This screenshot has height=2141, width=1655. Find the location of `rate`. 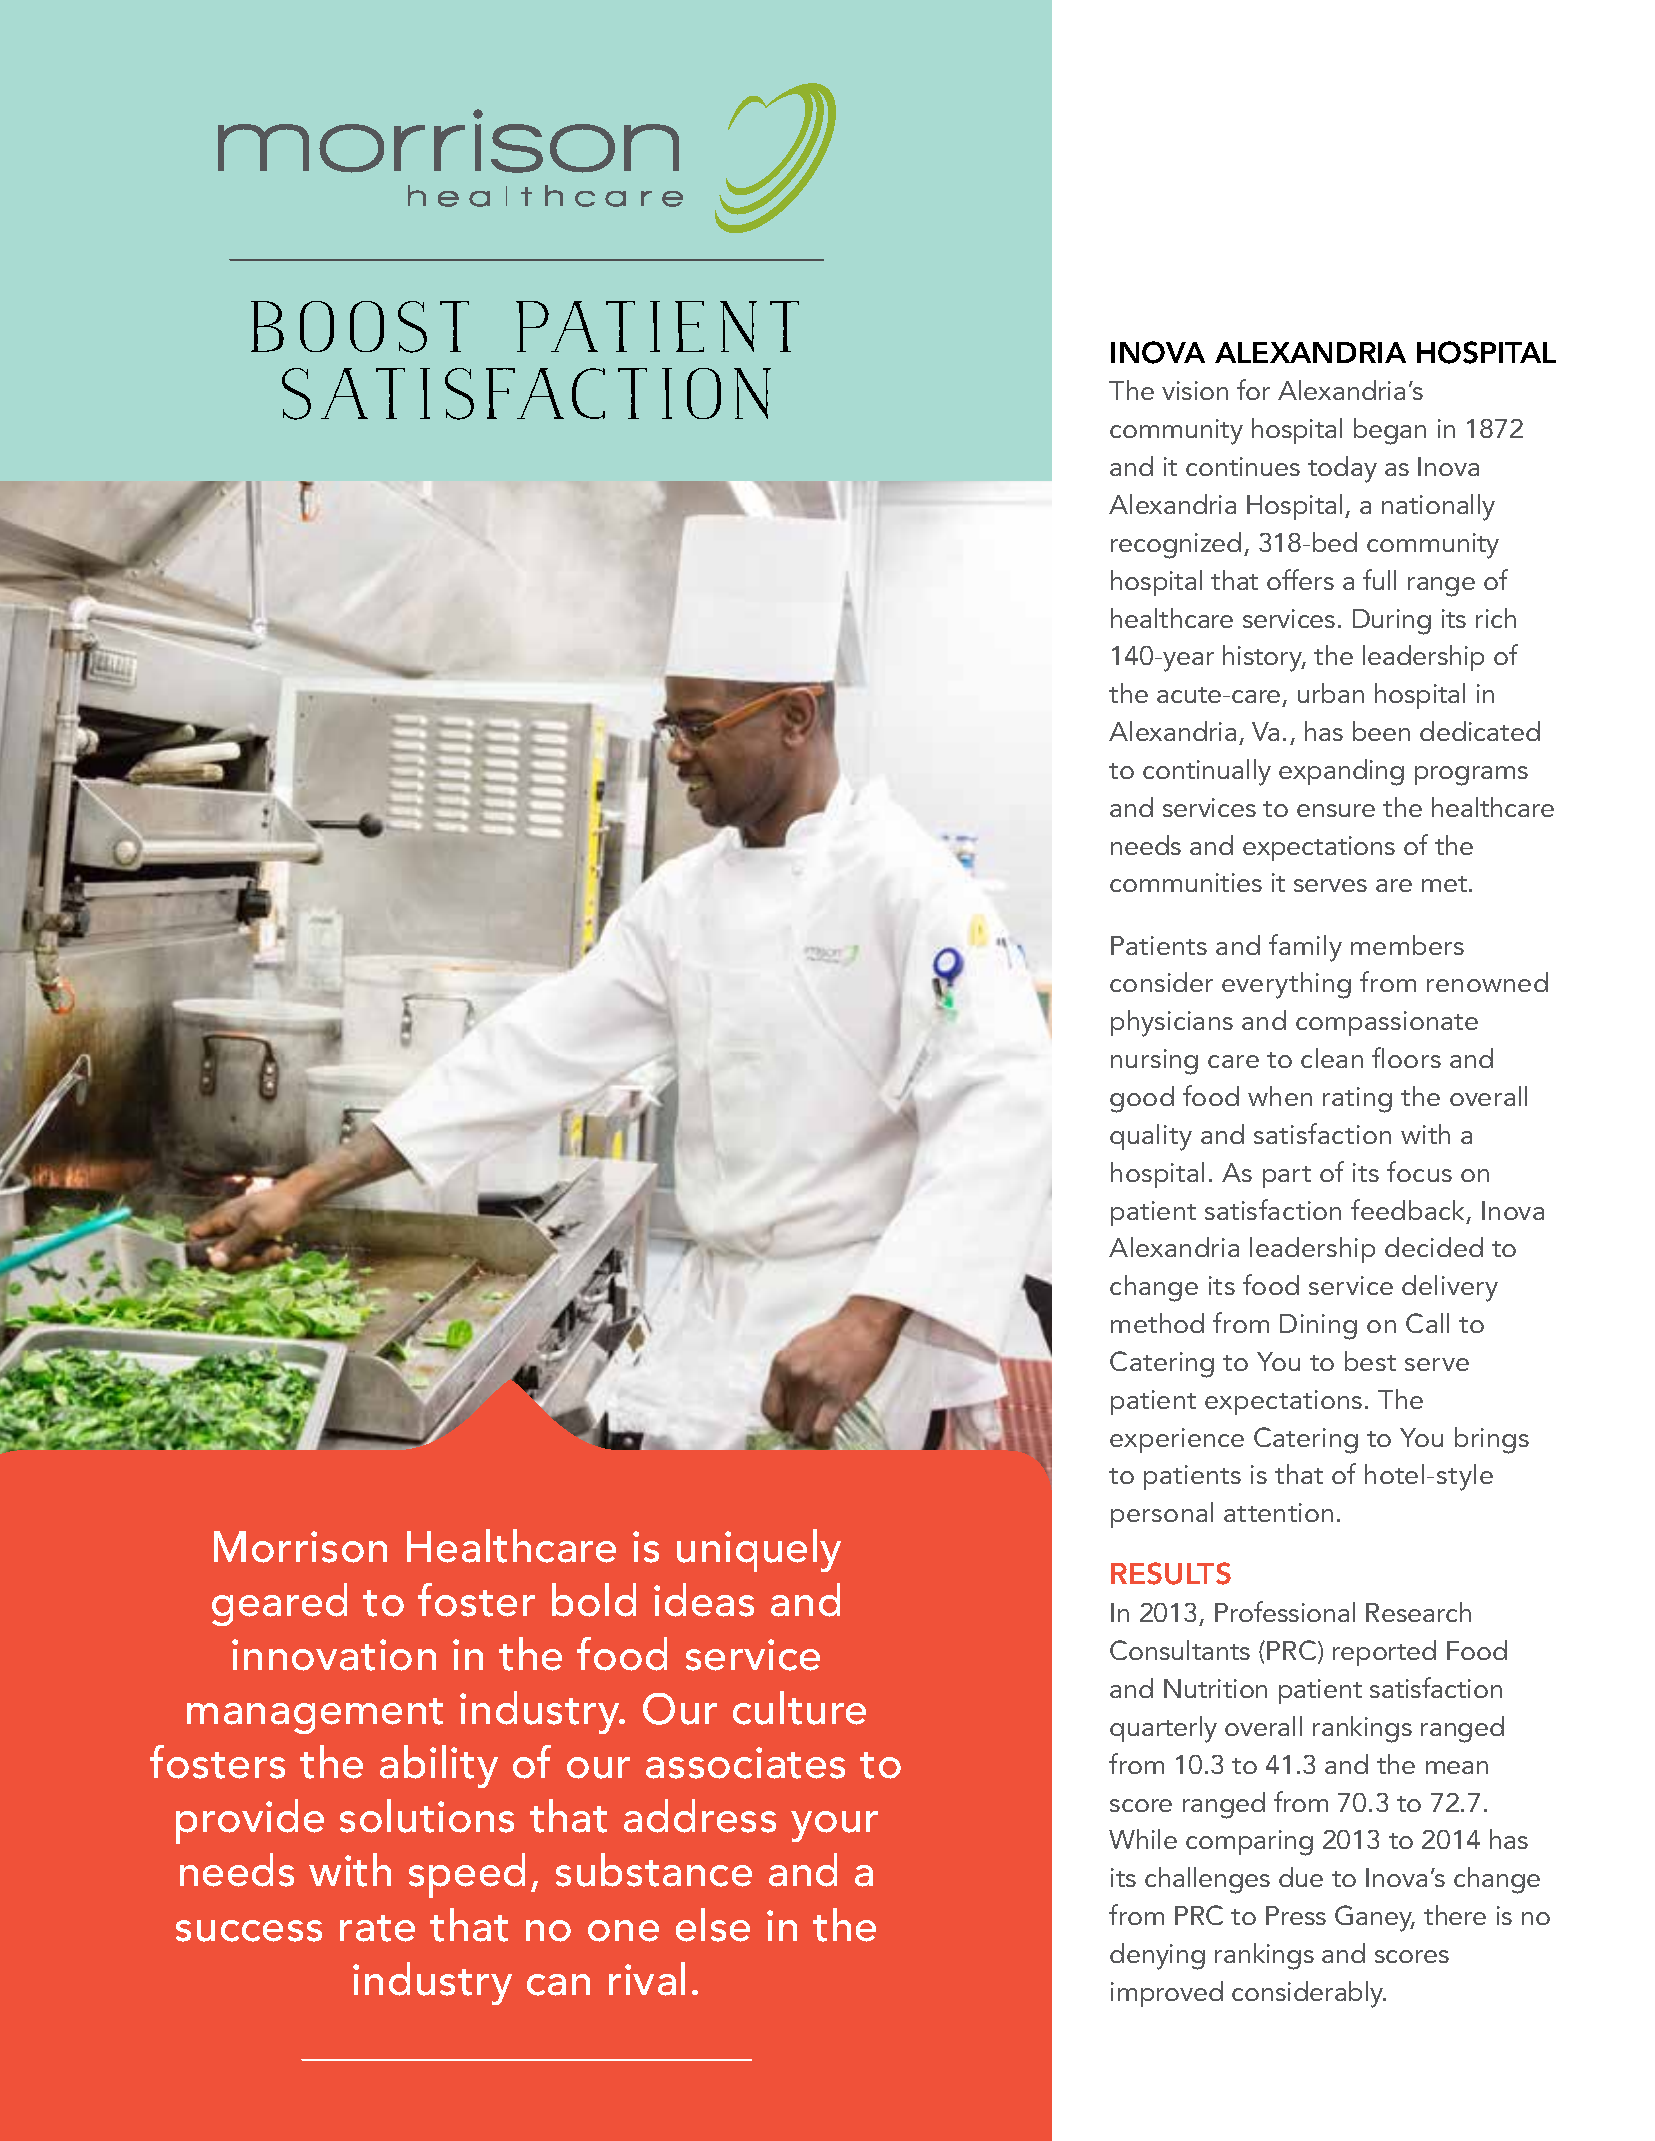

rate is located at coordinates (377, 1928).
